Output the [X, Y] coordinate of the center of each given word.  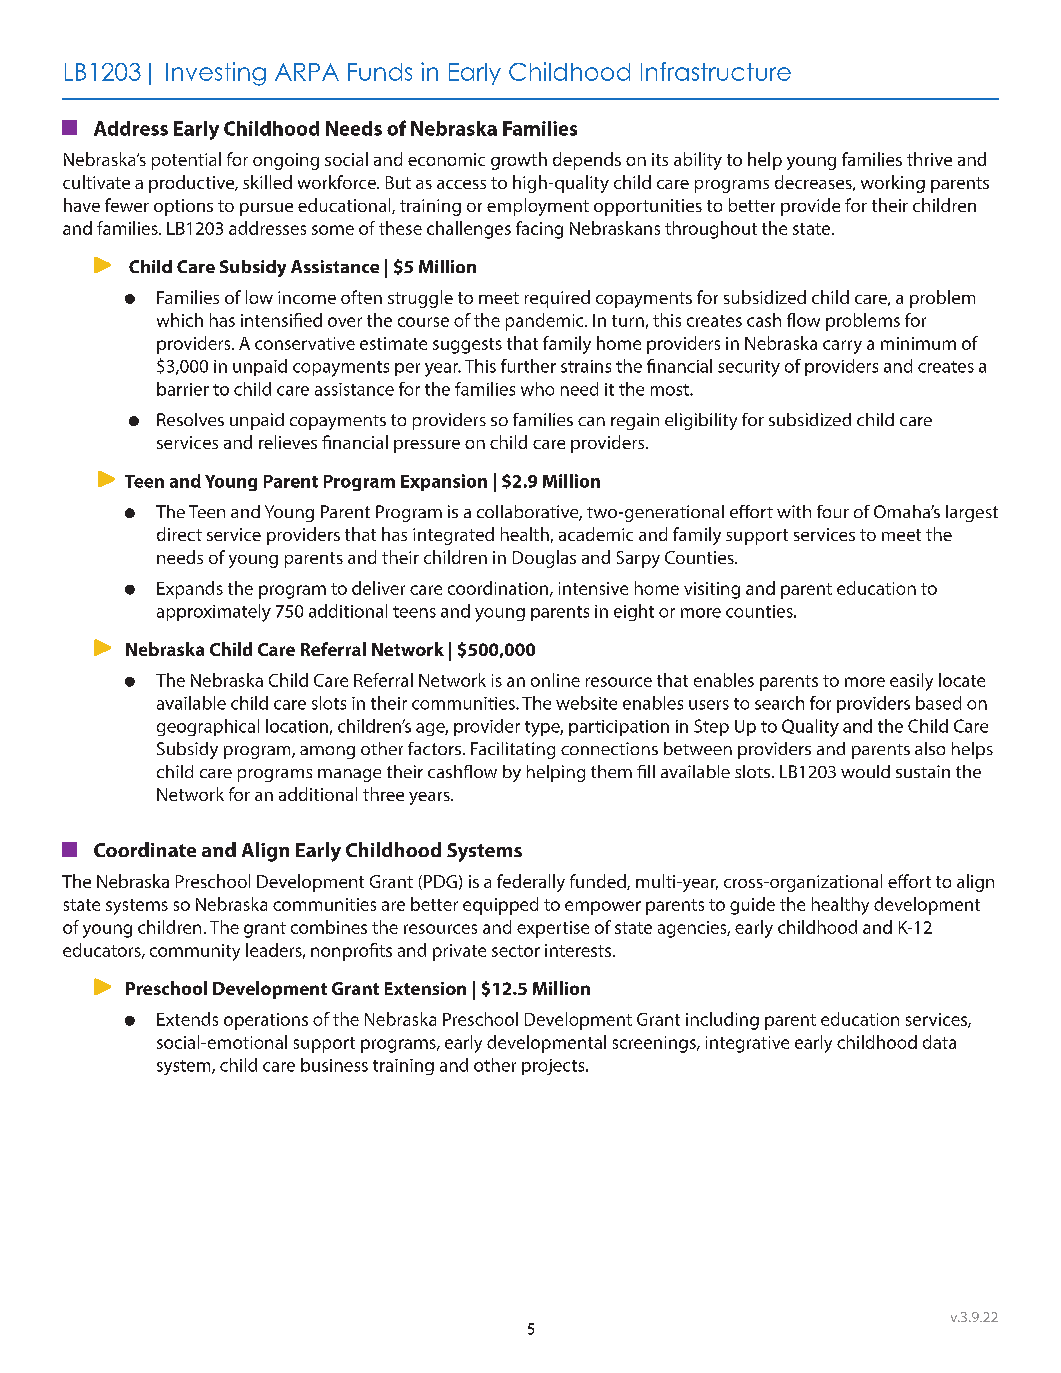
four [833, 511]
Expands [190, 590]
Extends [187, 1019]
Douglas [544, 559]
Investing [216, 74]
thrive [929, 159]
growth [519, 161]
